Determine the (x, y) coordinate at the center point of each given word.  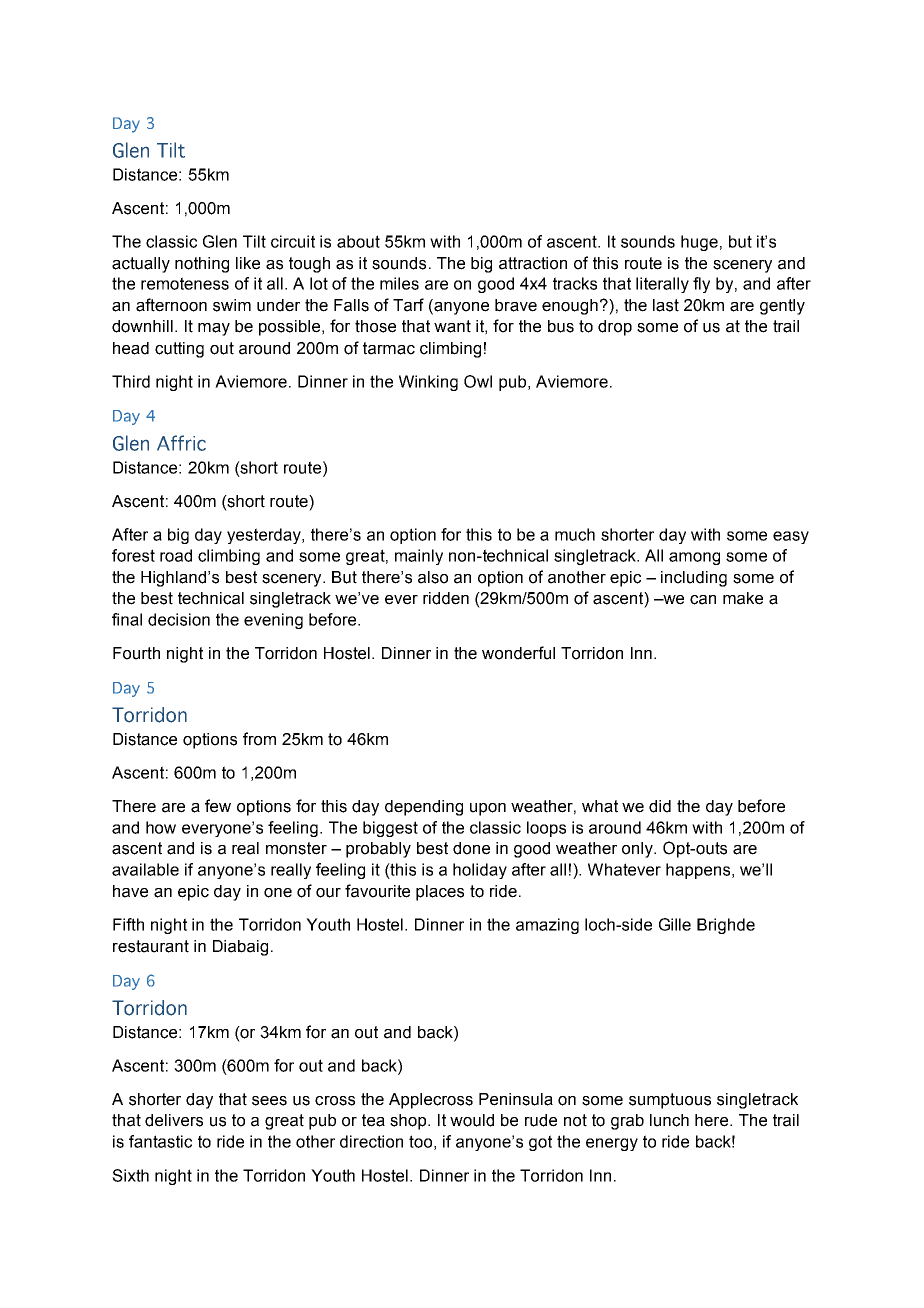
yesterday (265, 536)
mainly (419, 557)
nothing (202, 265)
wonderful (518, 653)
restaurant (151, 946)
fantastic (160, 1141)
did (660, 806)
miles (399, 283)
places (440, 893)
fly (701, 285)
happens (699, 871)
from (259, 739)
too (420, 1141)
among (694, 558)
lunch (669, 1120)
